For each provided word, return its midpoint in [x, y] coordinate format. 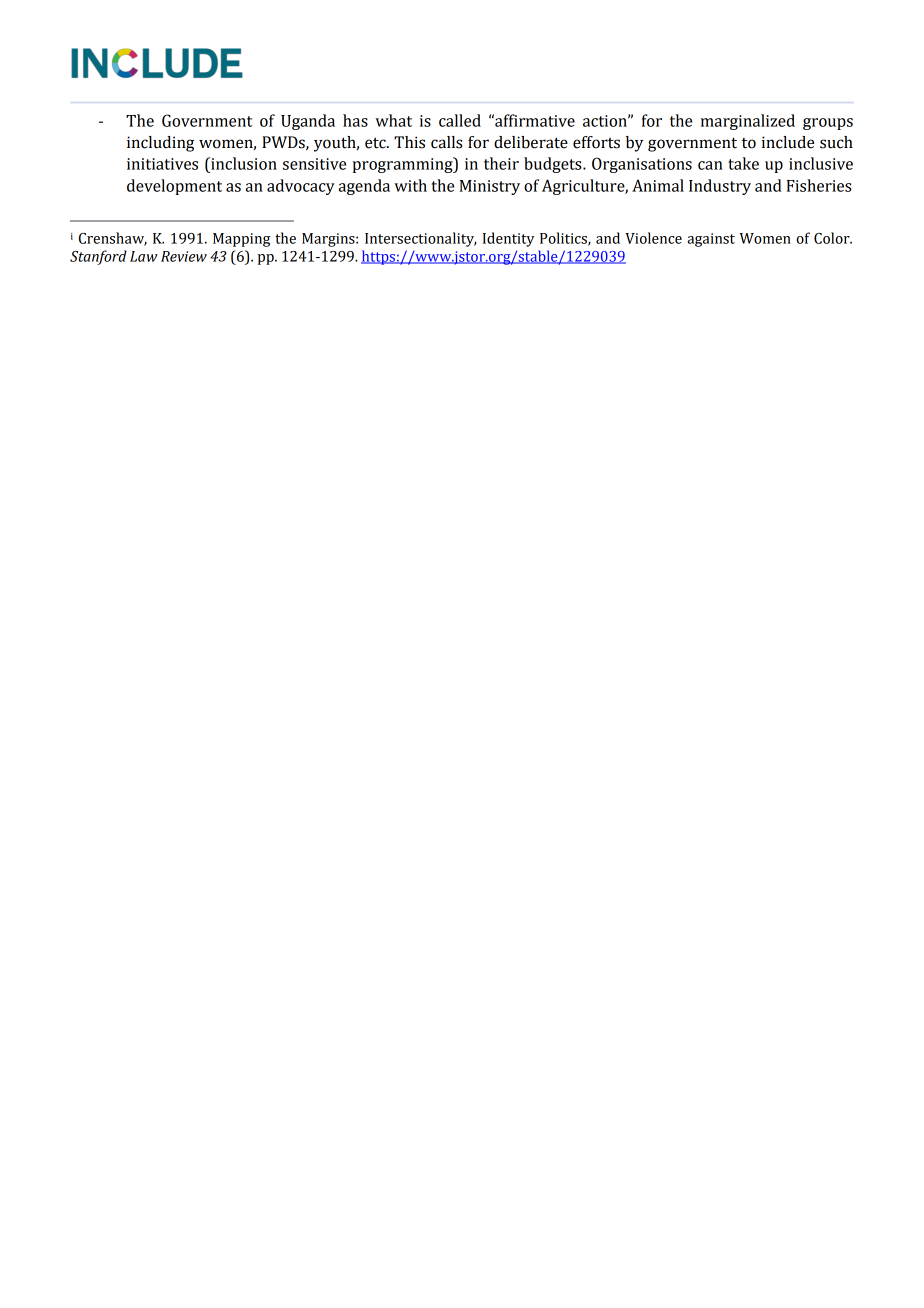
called [460, 120]
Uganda [308, 122]
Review [184, 256]
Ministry [490, 187]
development [174, 187]
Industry [720, 187]
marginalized [748, 122]
